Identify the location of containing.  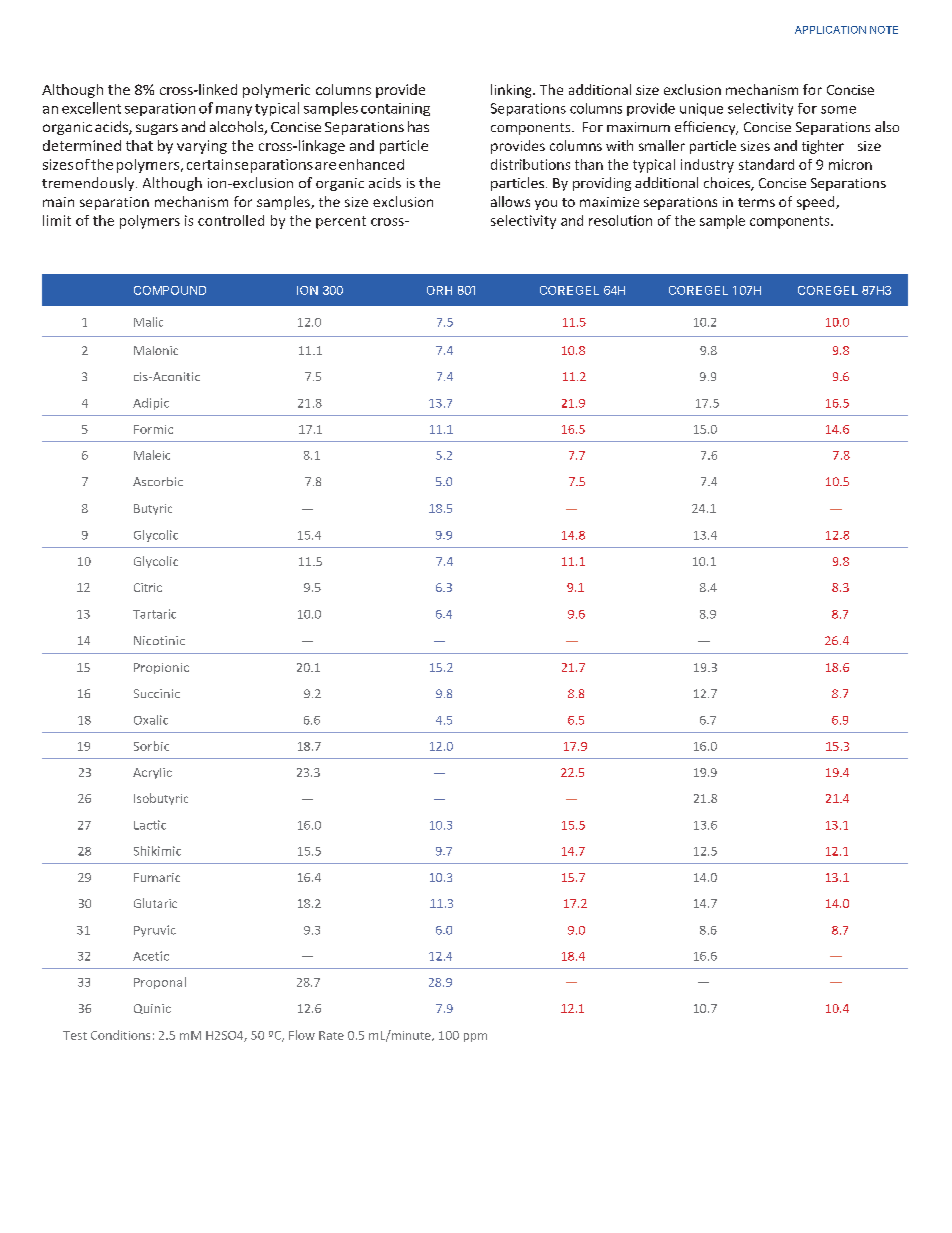
(395, 109).
